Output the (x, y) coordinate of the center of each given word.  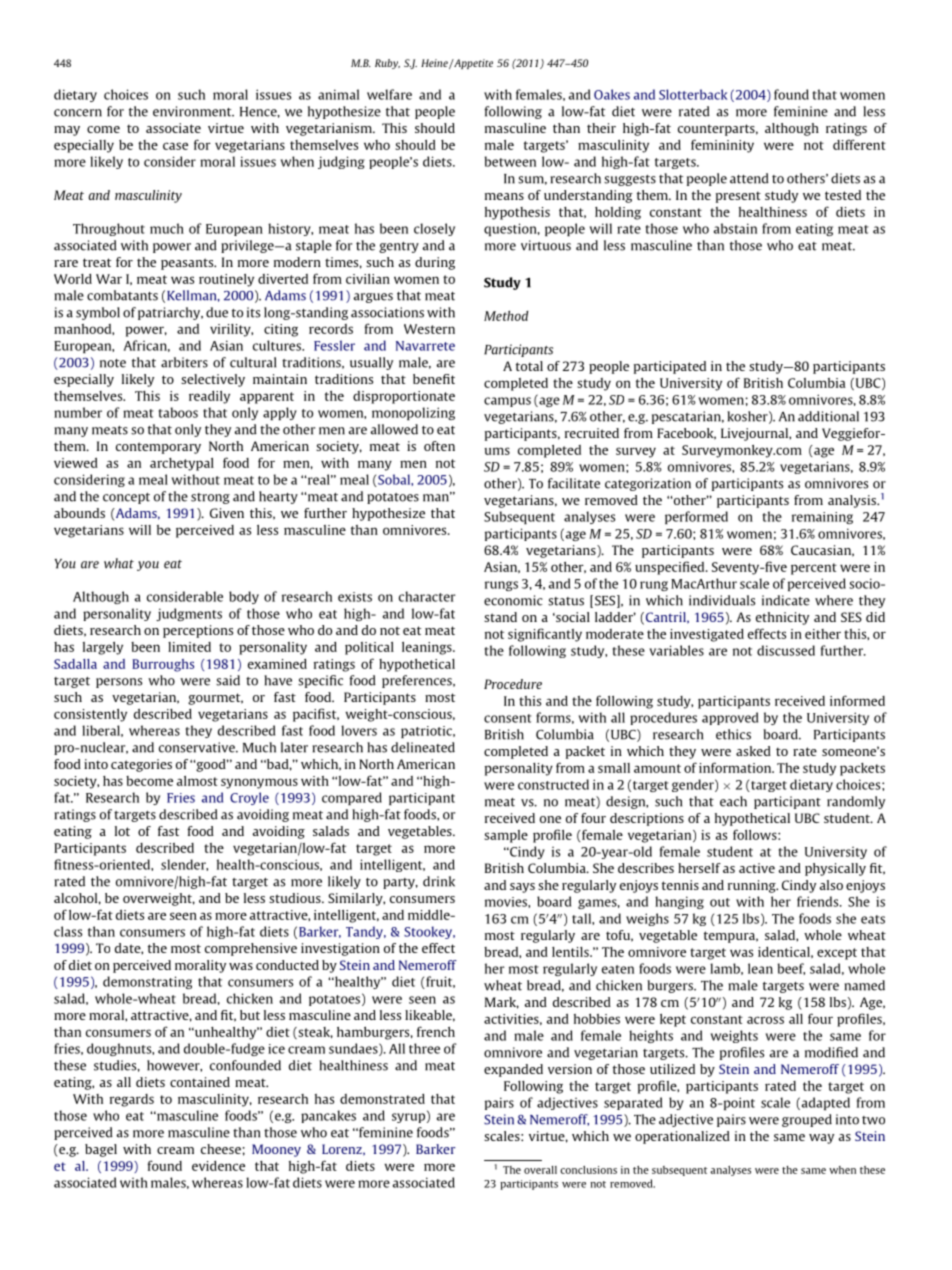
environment (193, 111)
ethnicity (782, 618)
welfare (389, 94)
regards (132, 1100)
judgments (189, 614)
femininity (722, 146)
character (427, 596)
